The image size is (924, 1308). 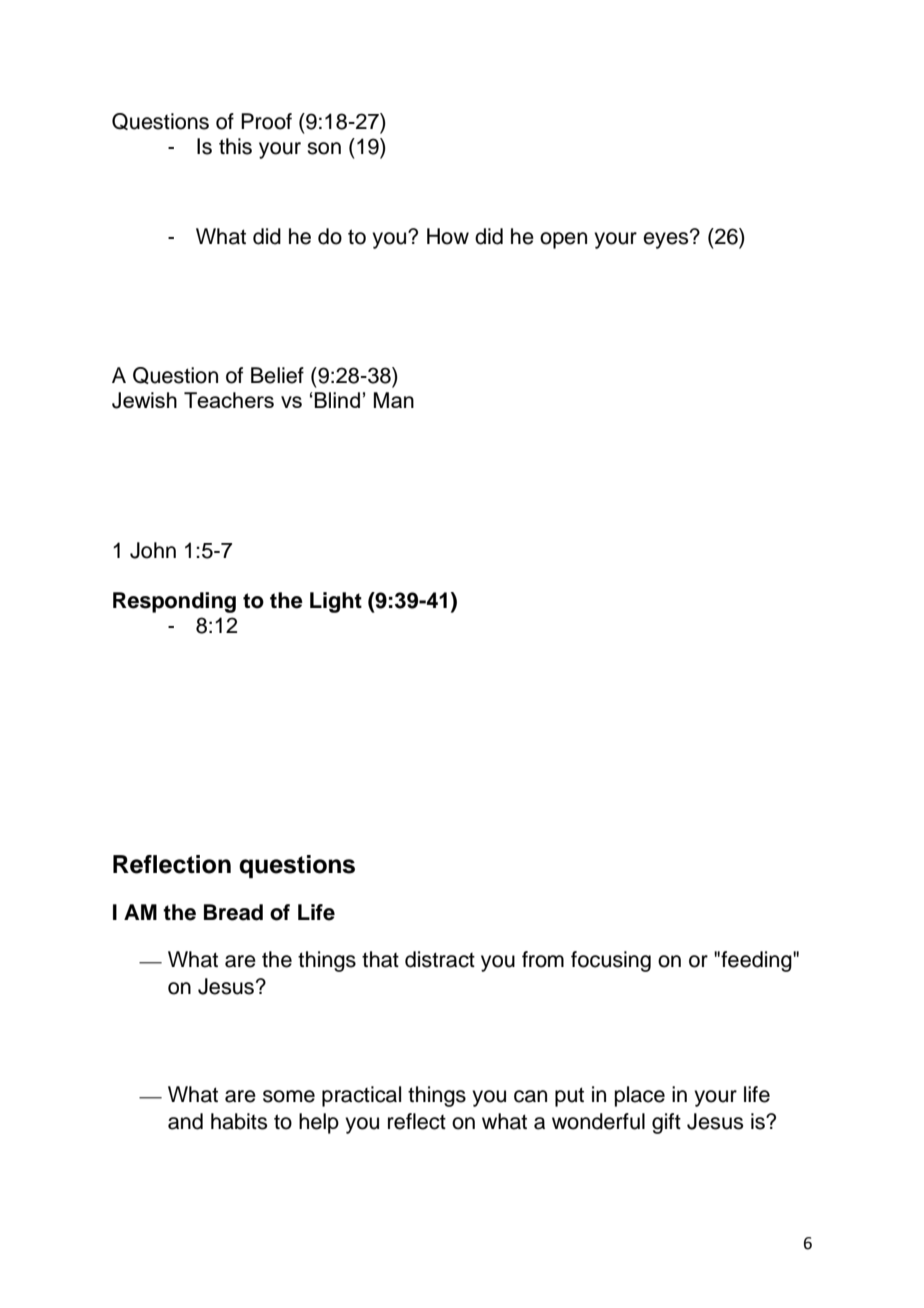 I want to click on from, so click(x=543, y=959).
